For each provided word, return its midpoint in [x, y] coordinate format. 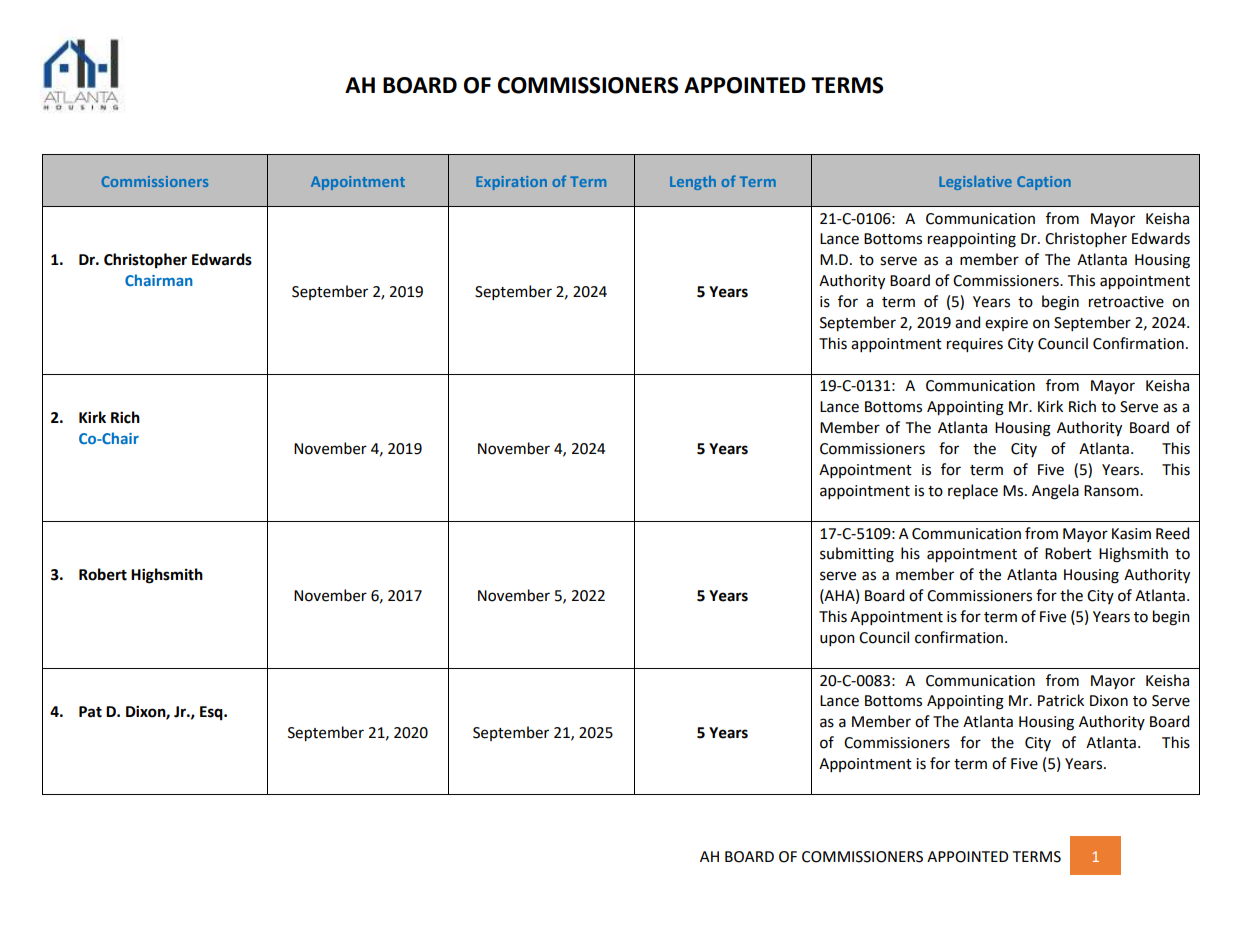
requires [975, 345]
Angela [1055, 492]
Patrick [1061, 700]
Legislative [975, 183]
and [967, 322]
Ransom [1112, 491]
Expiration [511, 183]
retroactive [1126, 302]
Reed [1172, 533]
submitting [857, 555]
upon [837, 640]
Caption [1044, 183]
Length [693, 183]
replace [973, 491]
